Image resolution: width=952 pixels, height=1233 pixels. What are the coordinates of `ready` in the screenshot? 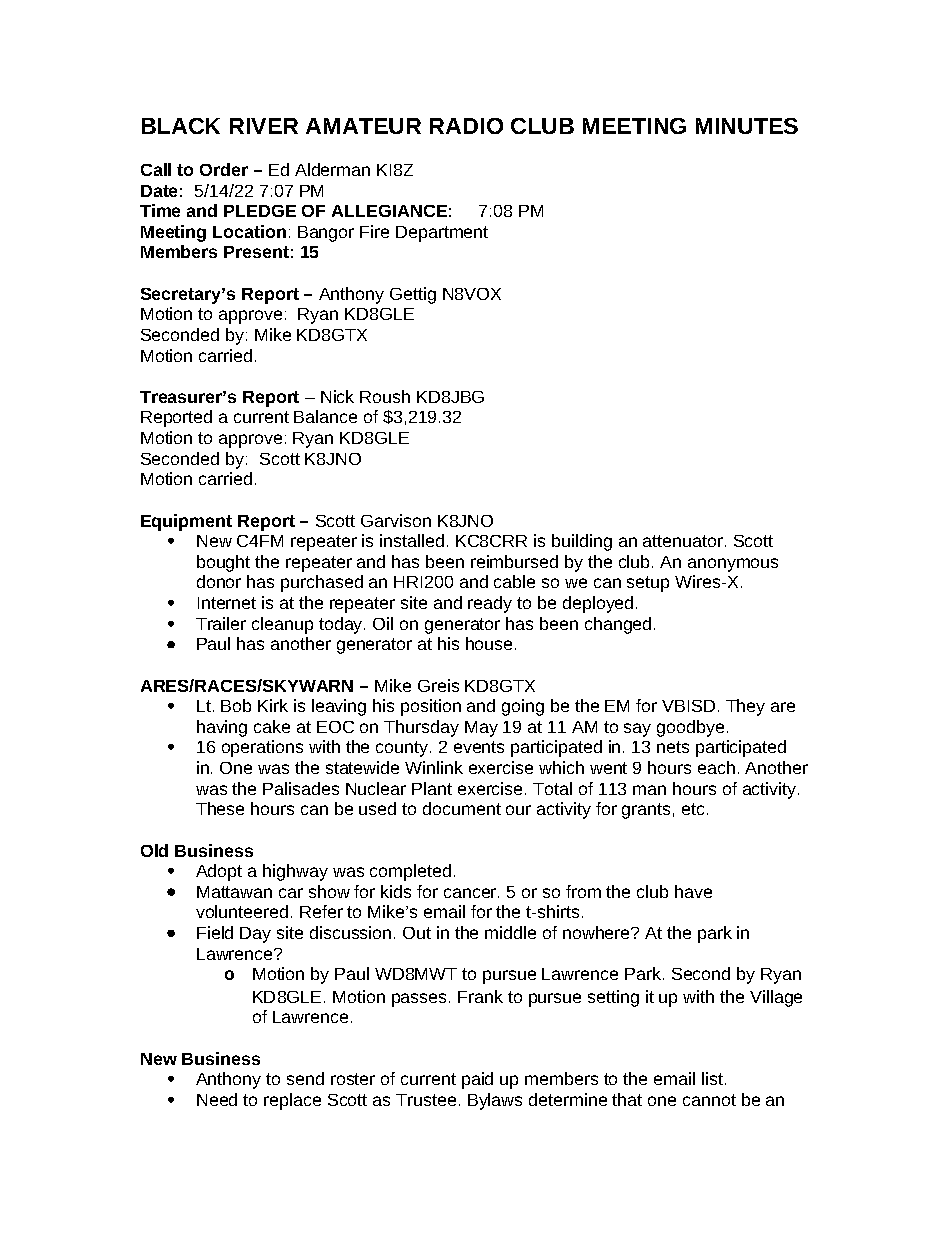 It's located at (490, 604).
